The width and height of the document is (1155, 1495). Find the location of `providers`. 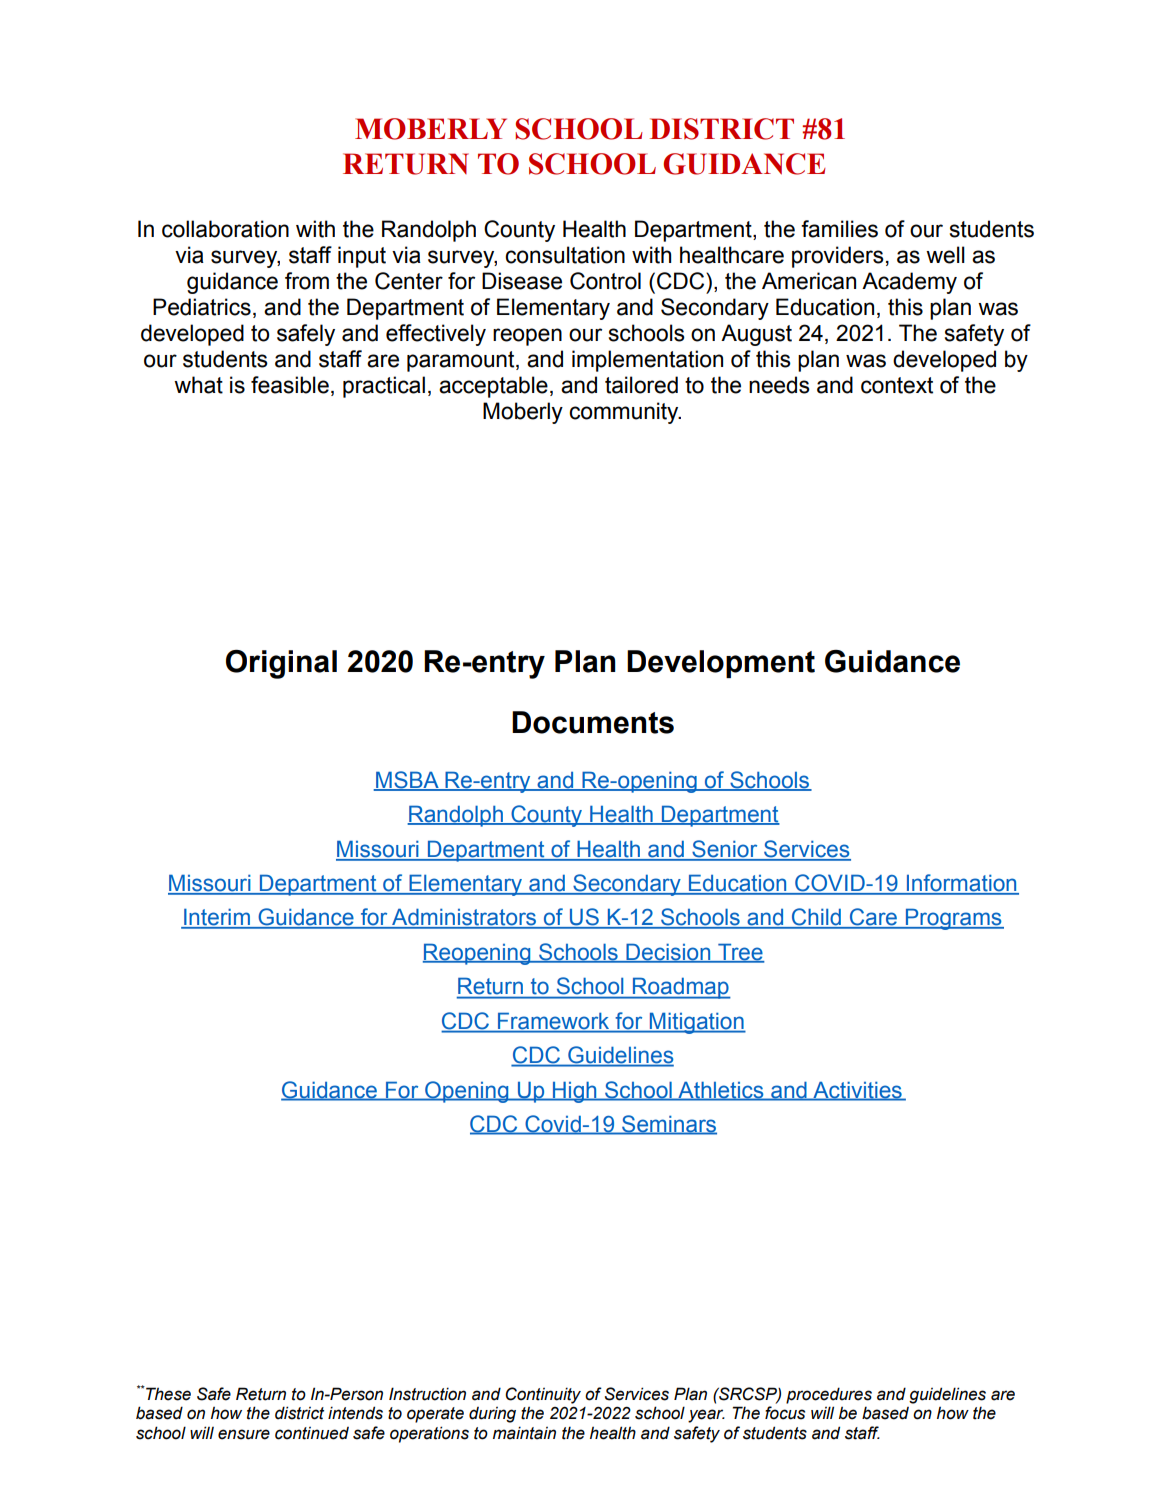

providers is located at coordinates (838, 257).
